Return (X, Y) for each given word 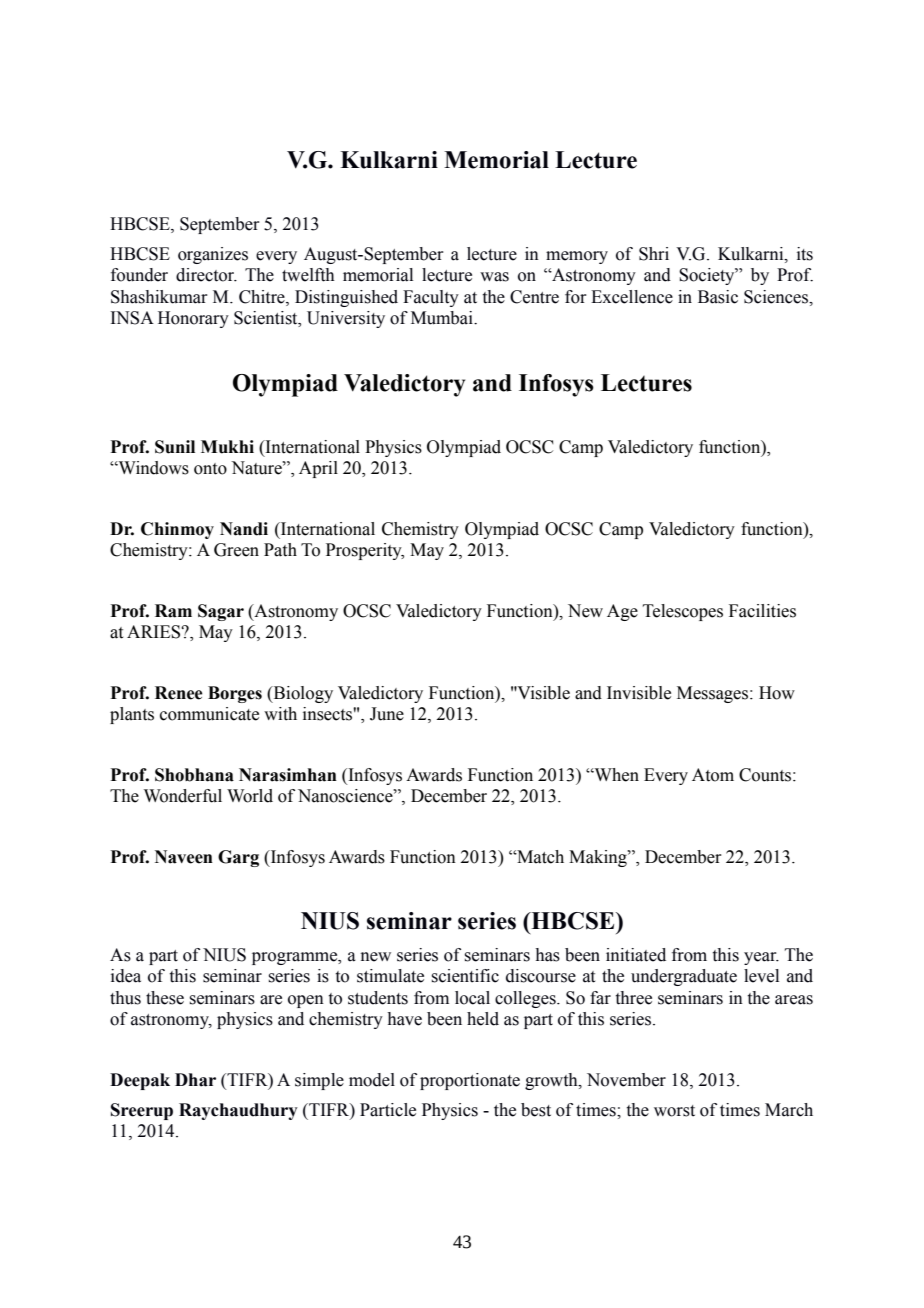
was (494, 277)
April (318, 469)
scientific (465, 976)
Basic (718, 297)
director (206, 275)
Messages (714, 694)
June (387, 714)
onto (210, 469)
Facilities (762, 611)
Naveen (184, 857)
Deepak (140, 1081)
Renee (179, 693)
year (761, 958)
